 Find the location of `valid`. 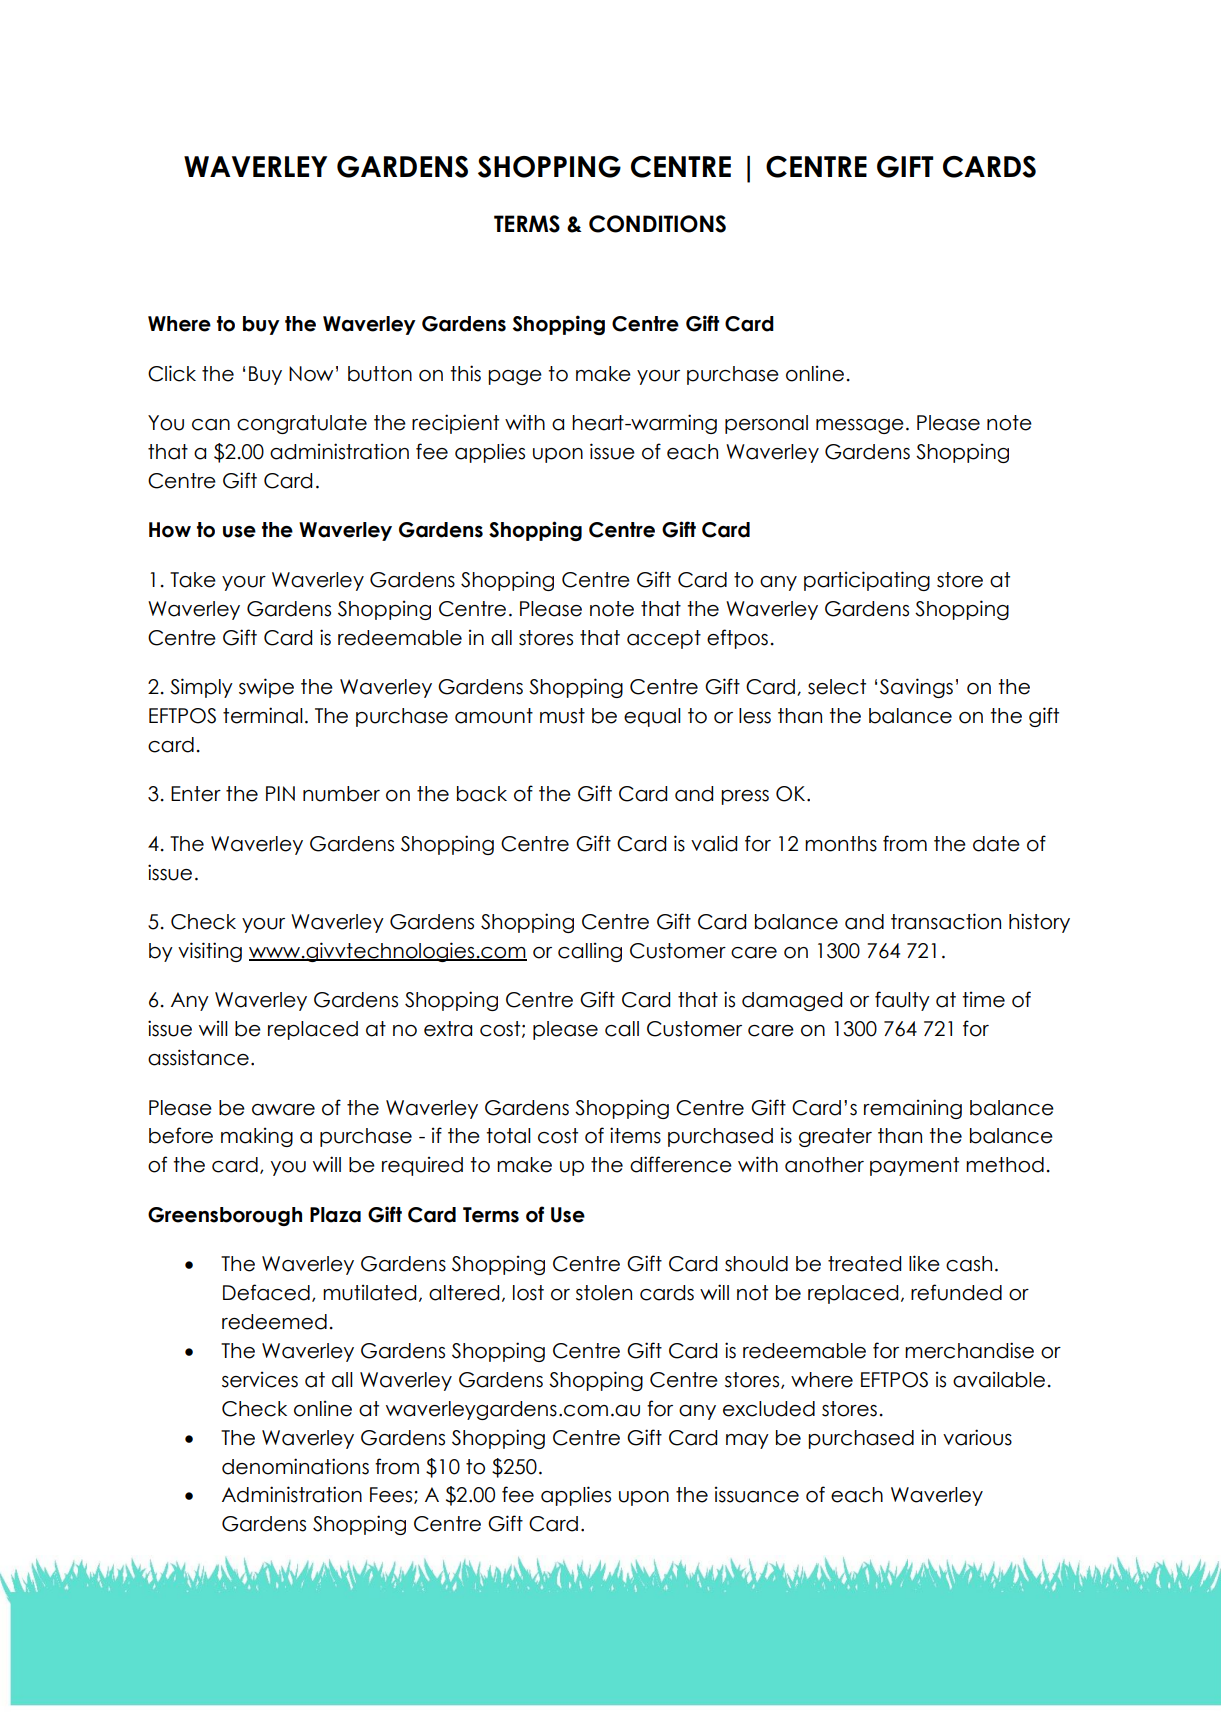

valid is located at coordinates (714, 843).
